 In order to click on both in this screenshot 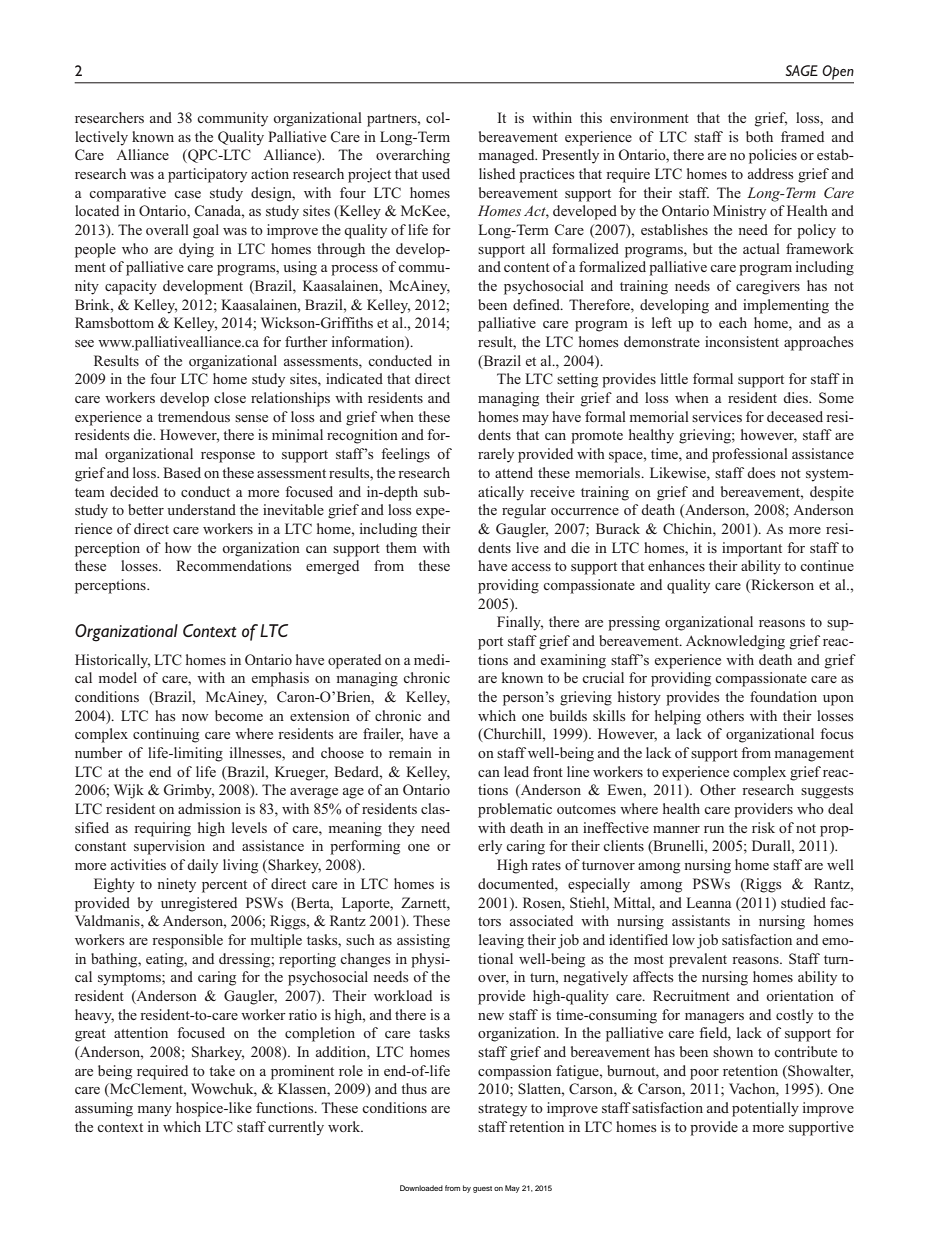, I will do `click(759, 136)`.
